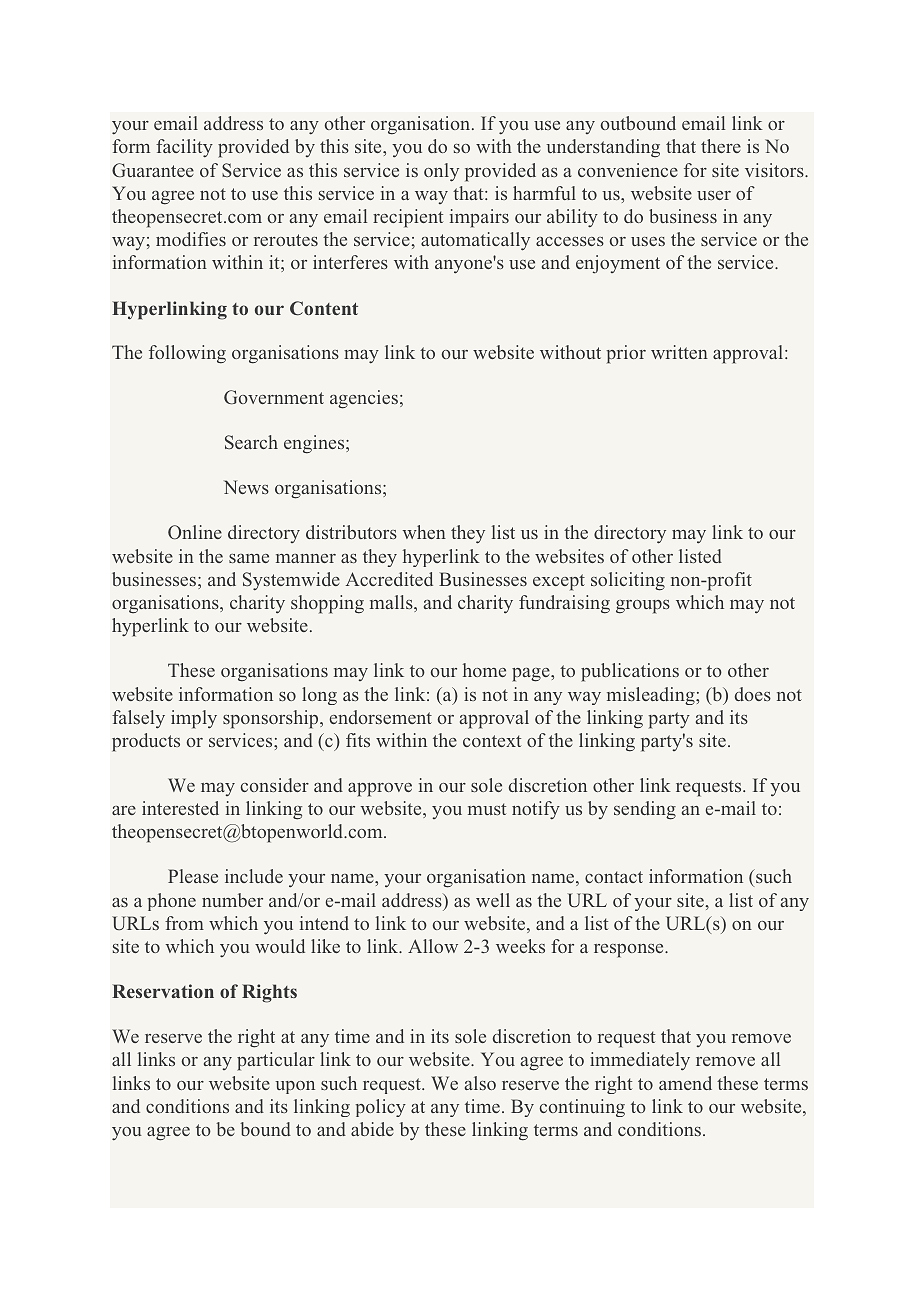 The width and height of the screenshot is (924, 1308). What do you see at coordinates (480, 1083) in the screenshot?
I see `also` at bounding box center [480, 1083].
